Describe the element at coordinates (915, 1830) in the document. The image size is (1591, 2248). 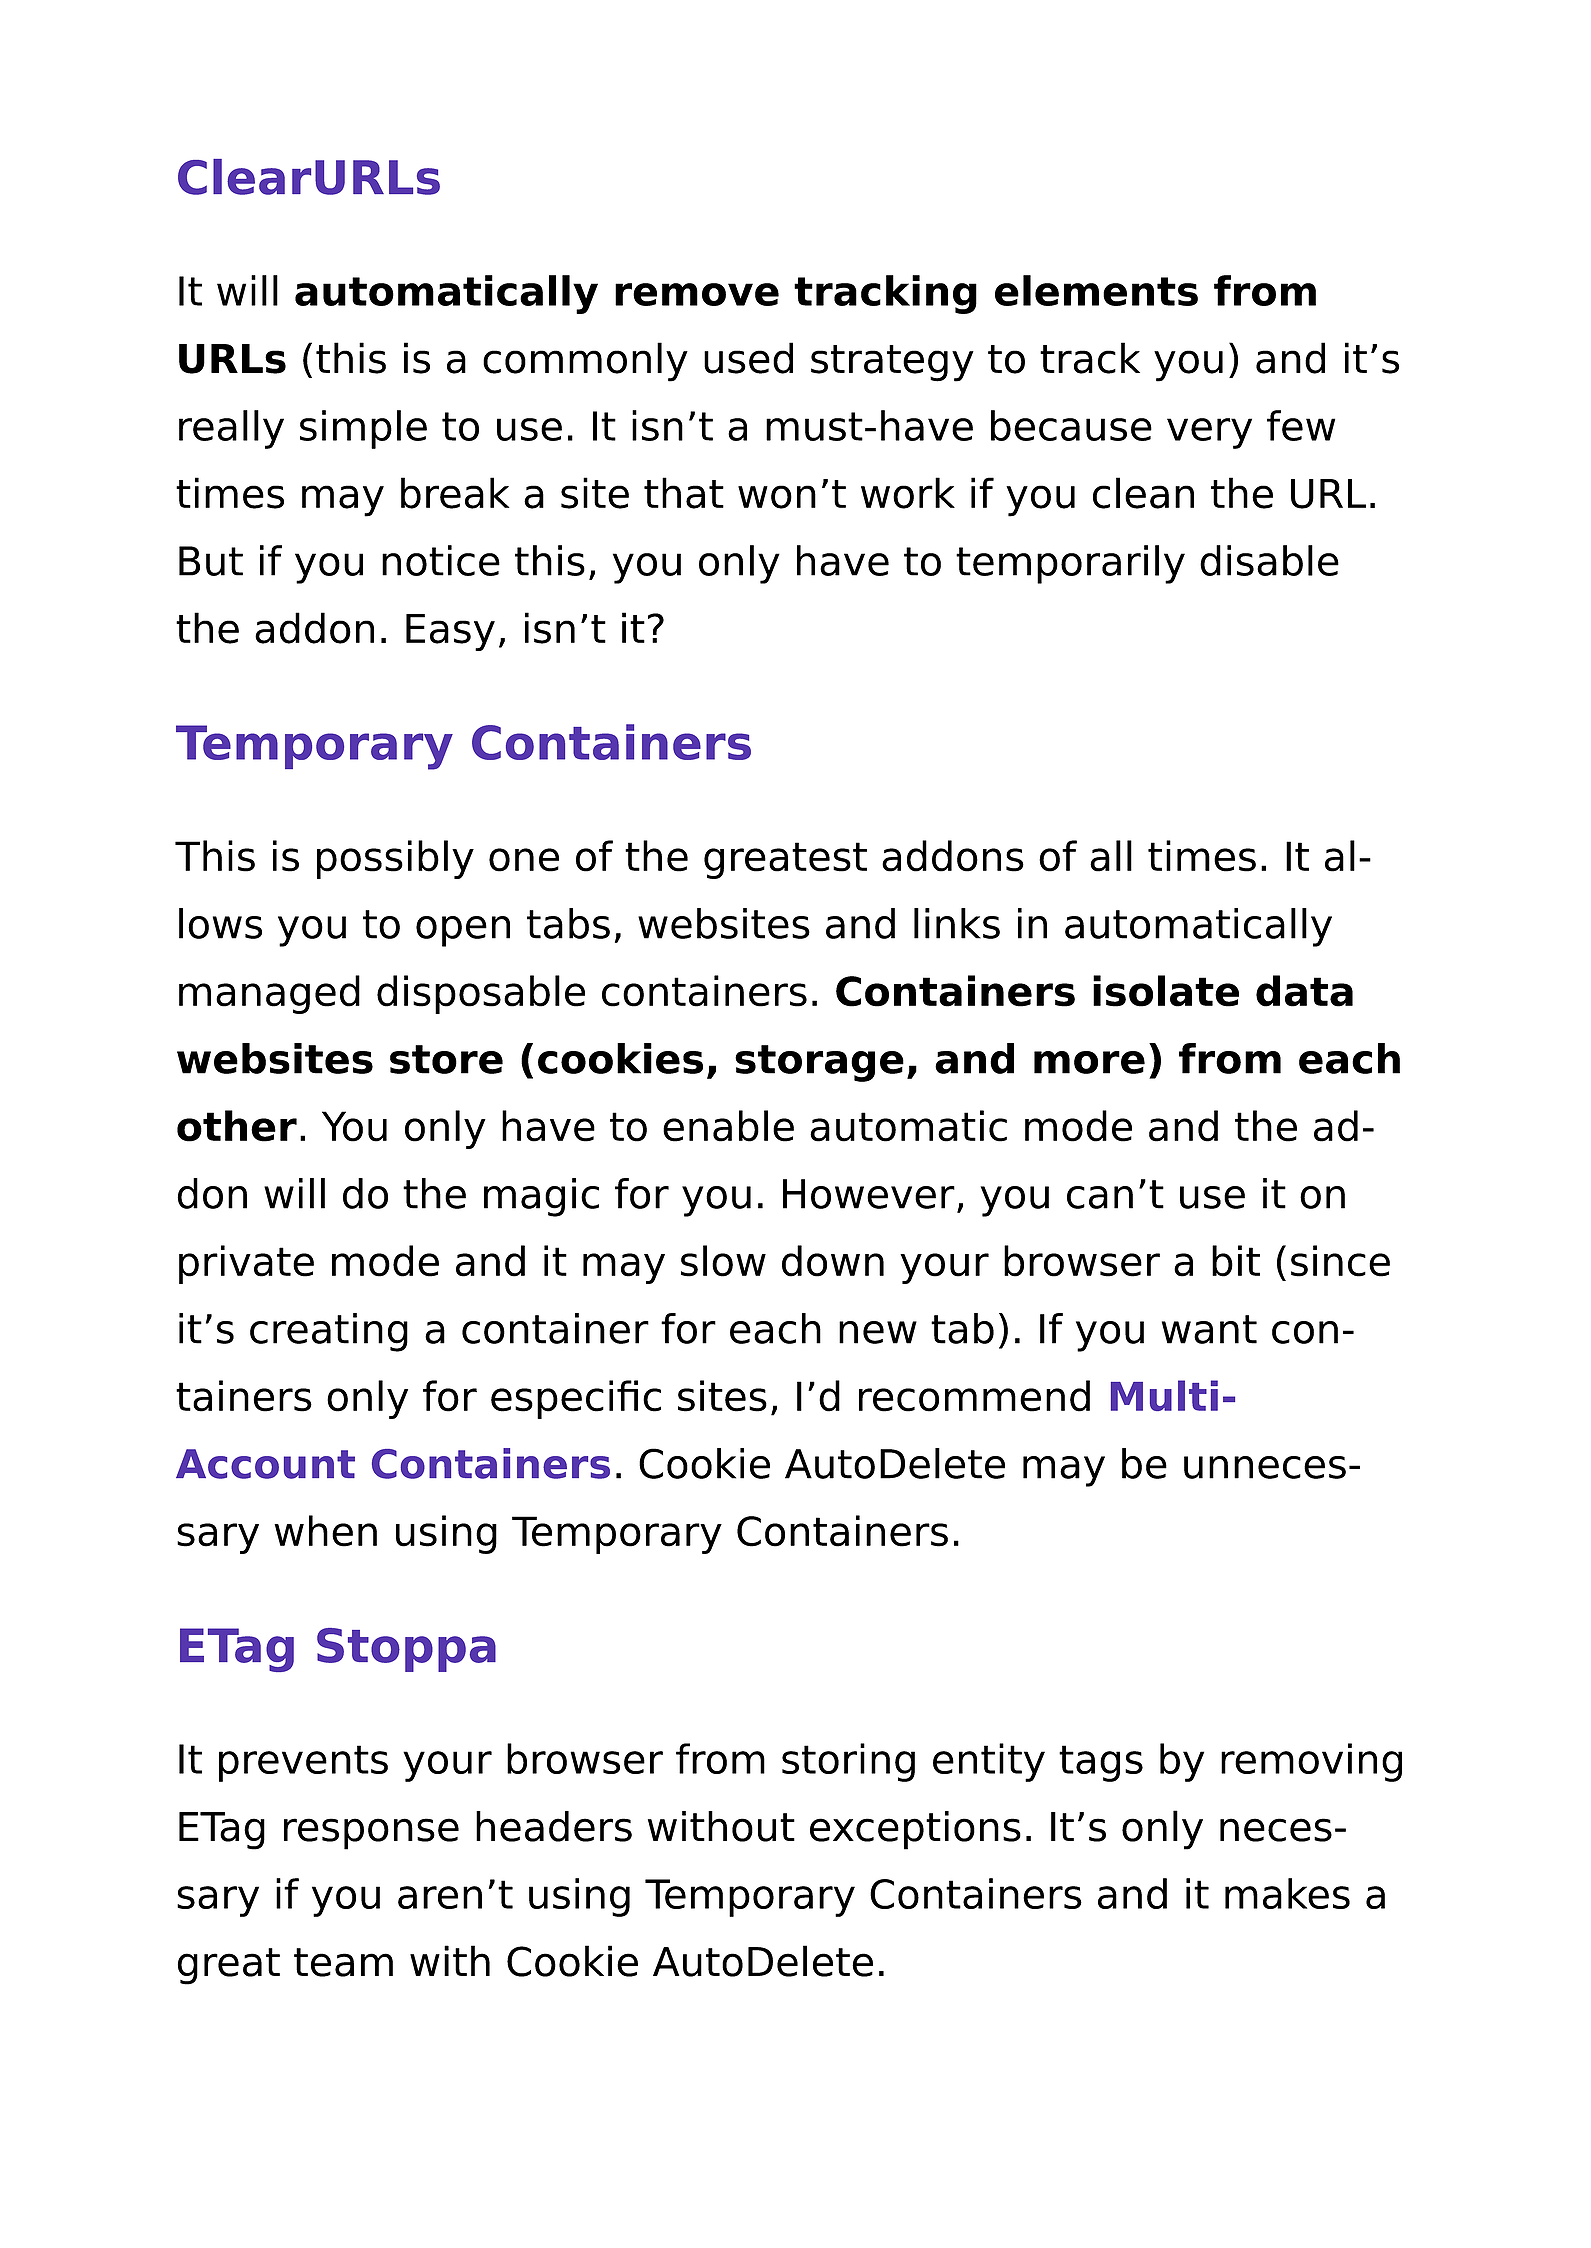
I see `exceptions` at that location.
